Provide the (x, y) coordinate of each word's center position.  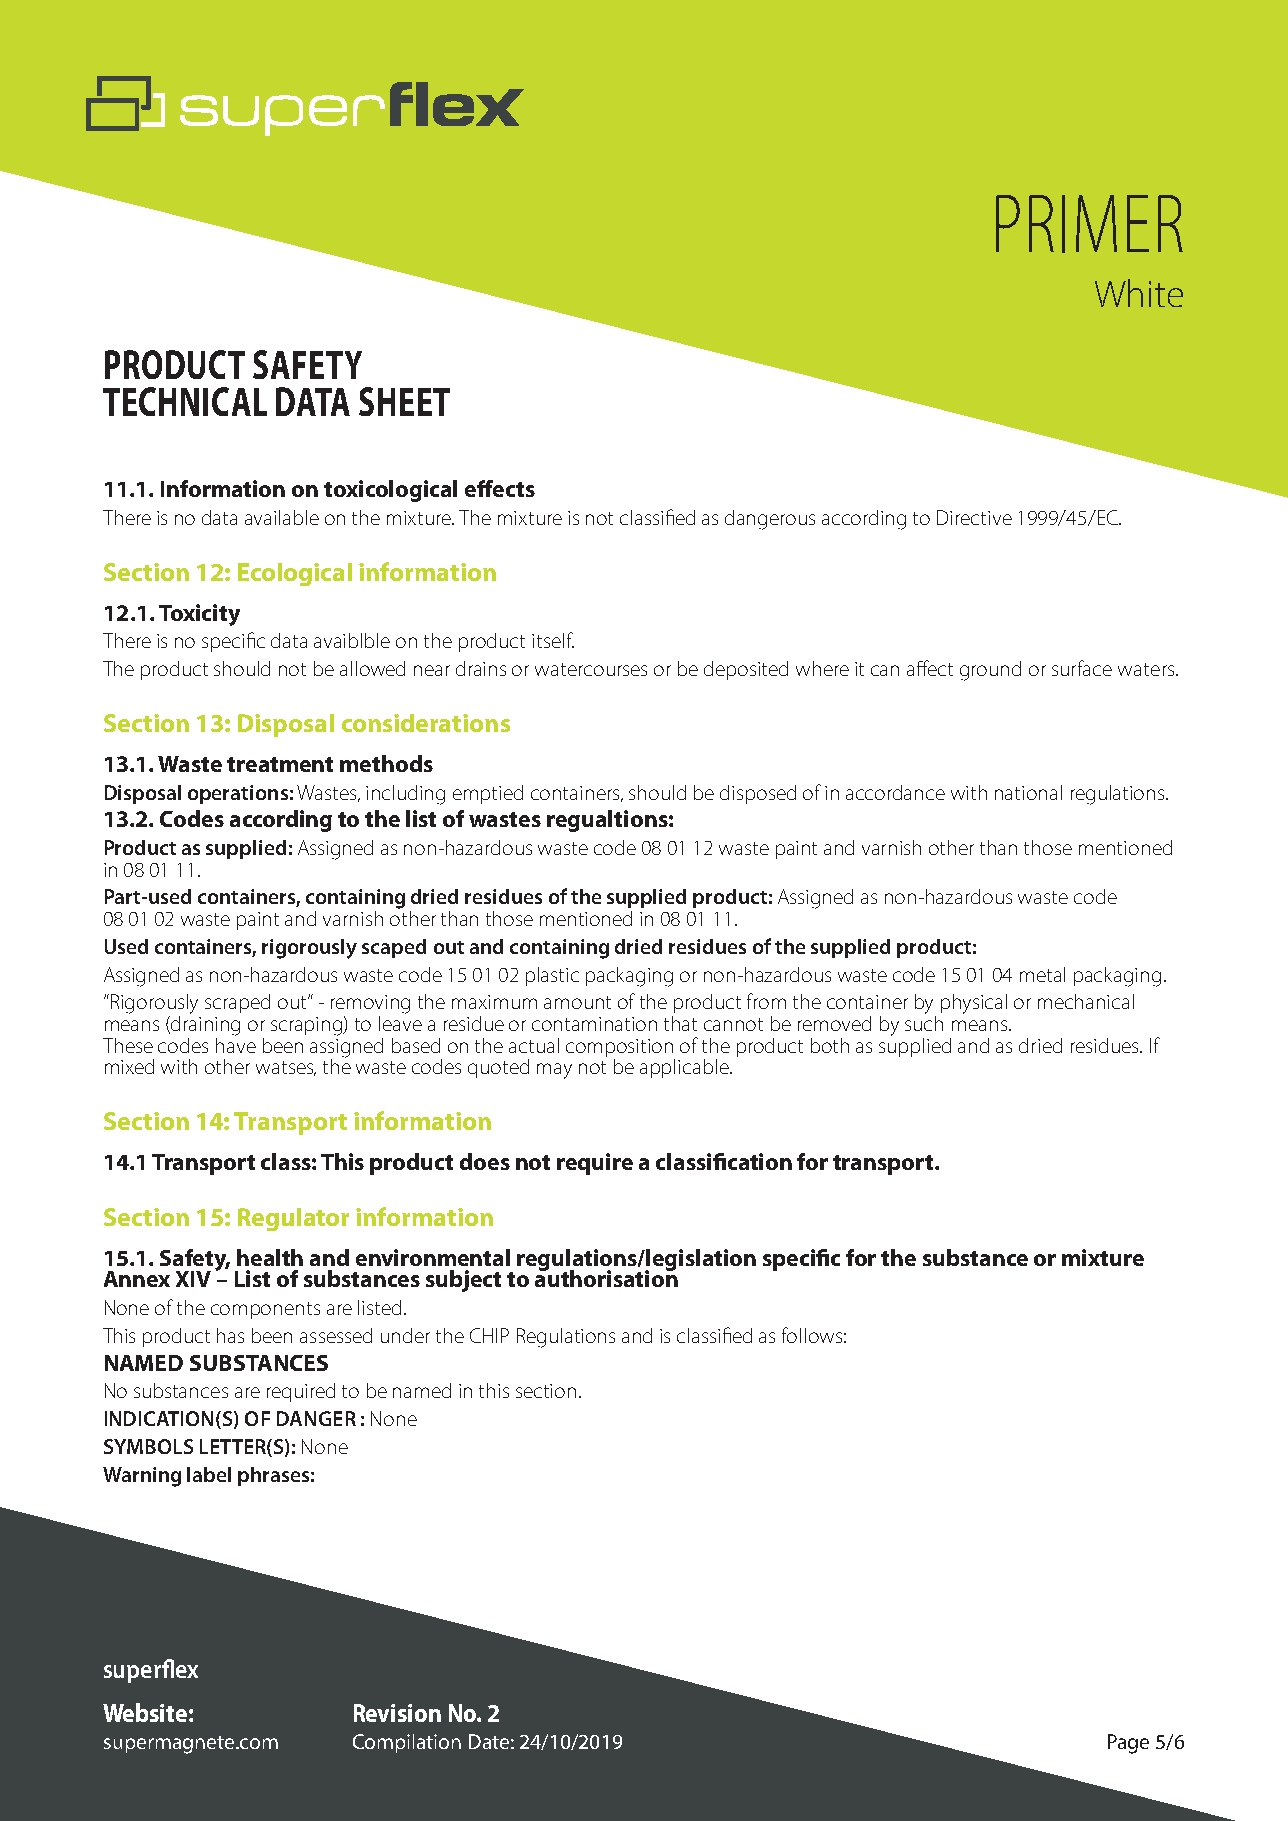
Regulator (293, 1219)
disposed (758, 794)
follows (812, 1335)
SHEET (404, 401)
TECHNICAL (185, 401)
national (1028, 792)
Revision (397, 1713)
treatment (280, 764)
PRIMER (1089, 224)
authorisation (606, 1277)
